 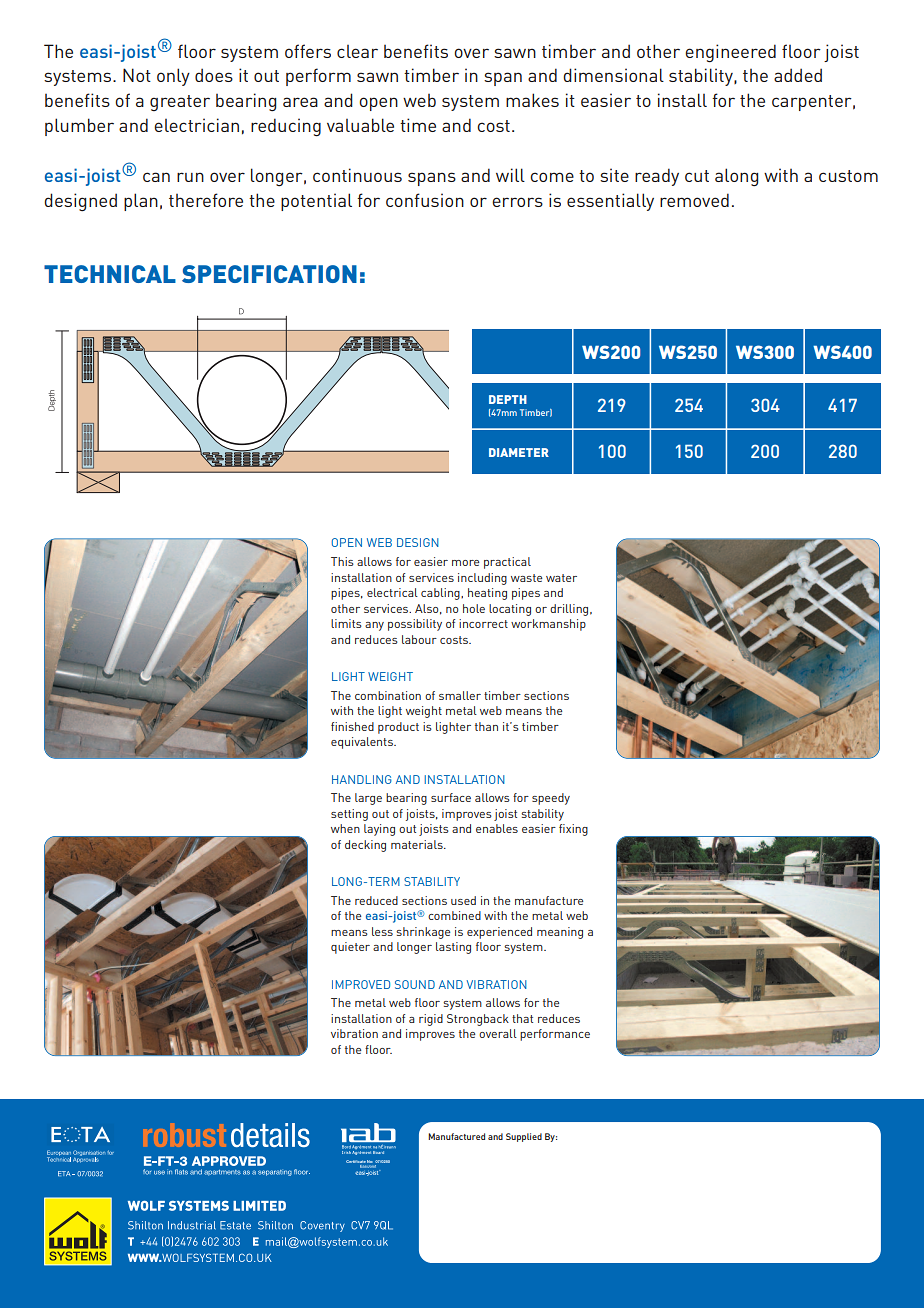 I want to click on only, so click(x=173, y=77).
